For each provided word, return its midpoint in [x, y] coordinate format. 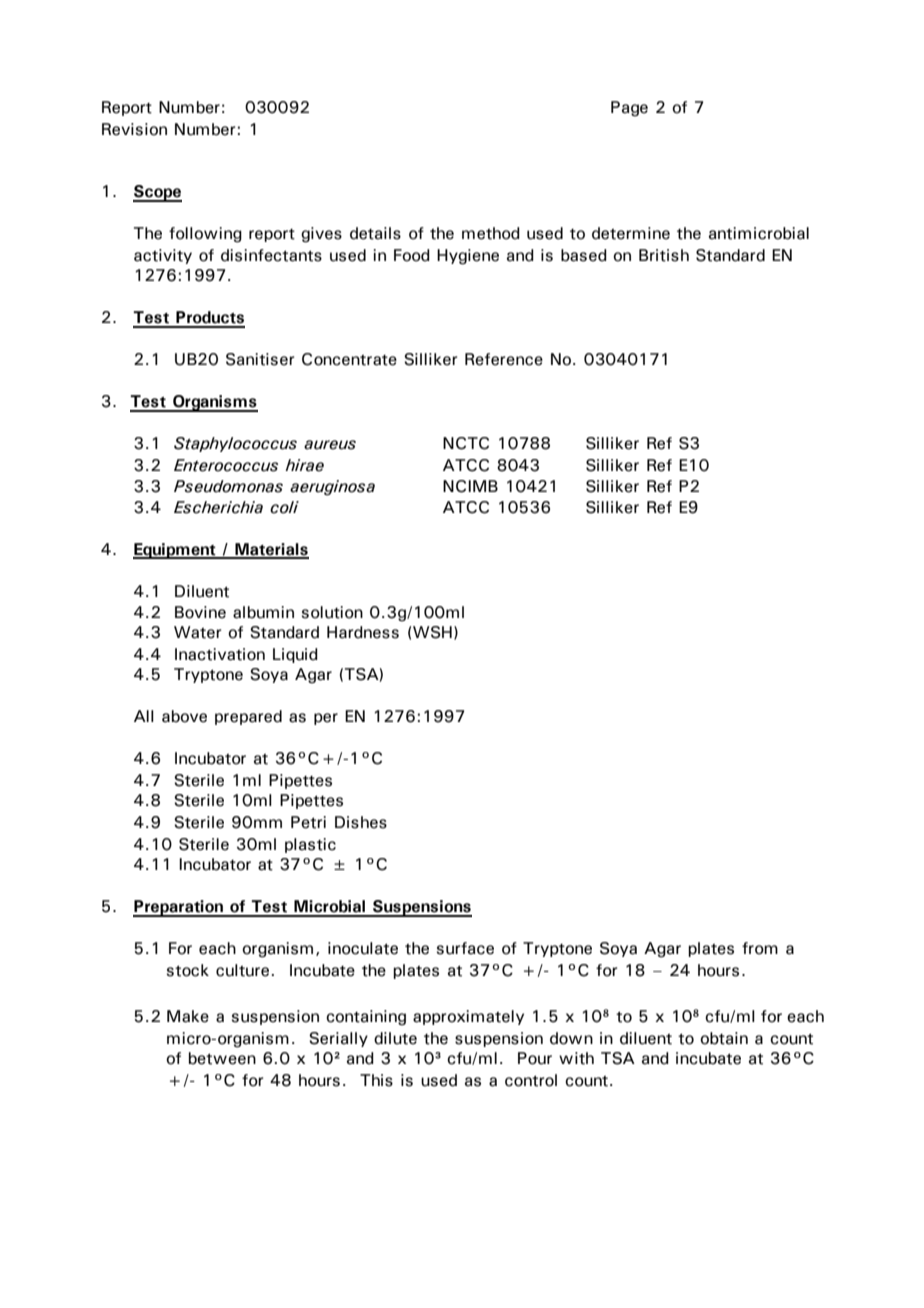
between [222, 1058]
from [760, 948]
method [491, 233]
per [326, 719]
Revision [134, 129]
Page [629, 109]
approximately [468, 1017]
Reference [504, 359]
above [184, 716]
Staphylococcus [235, 444]
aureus [330, 445]
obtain [724, 1038]
